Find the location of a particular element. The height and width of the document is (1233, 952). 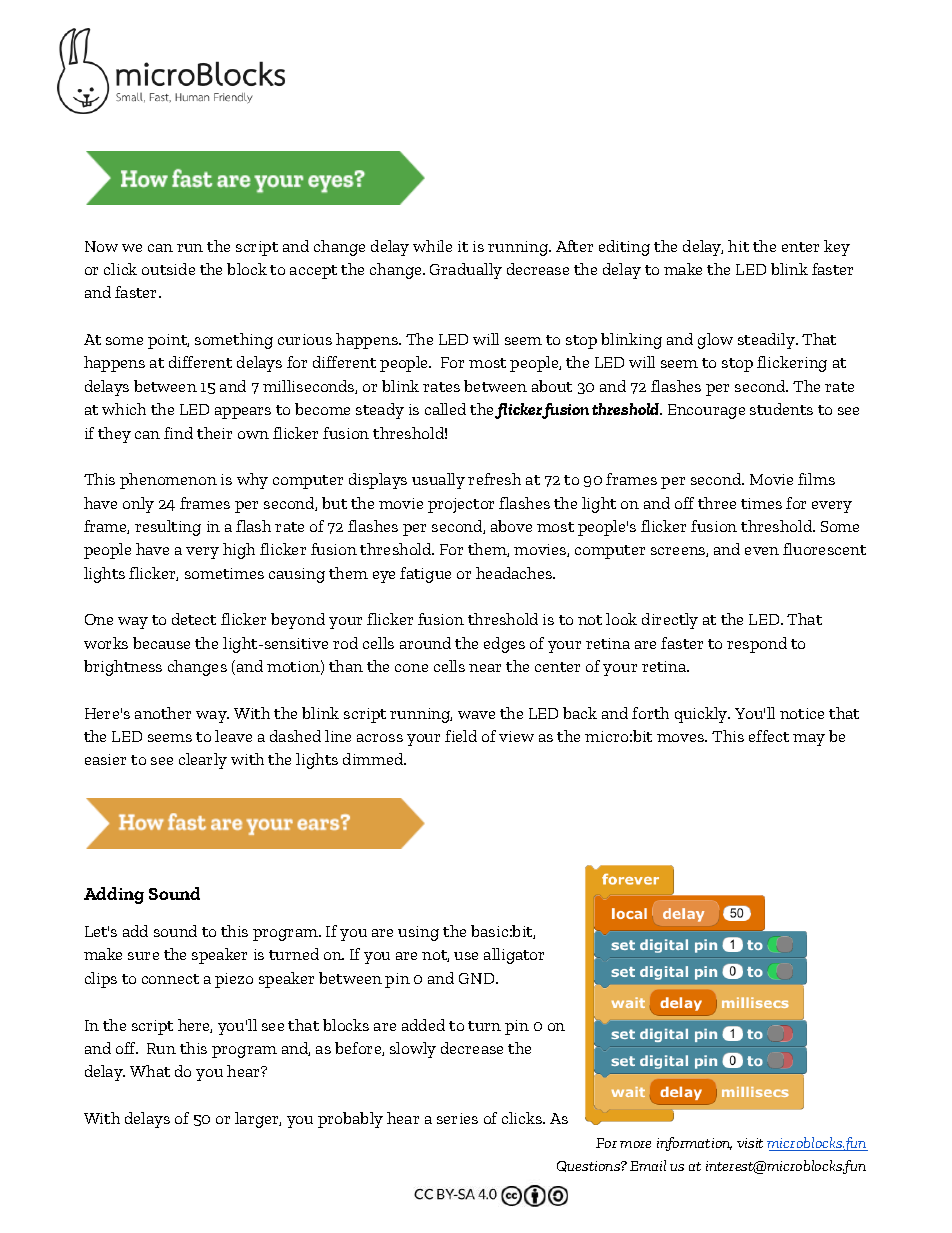

refresh is located at coordinates (494, 479).
